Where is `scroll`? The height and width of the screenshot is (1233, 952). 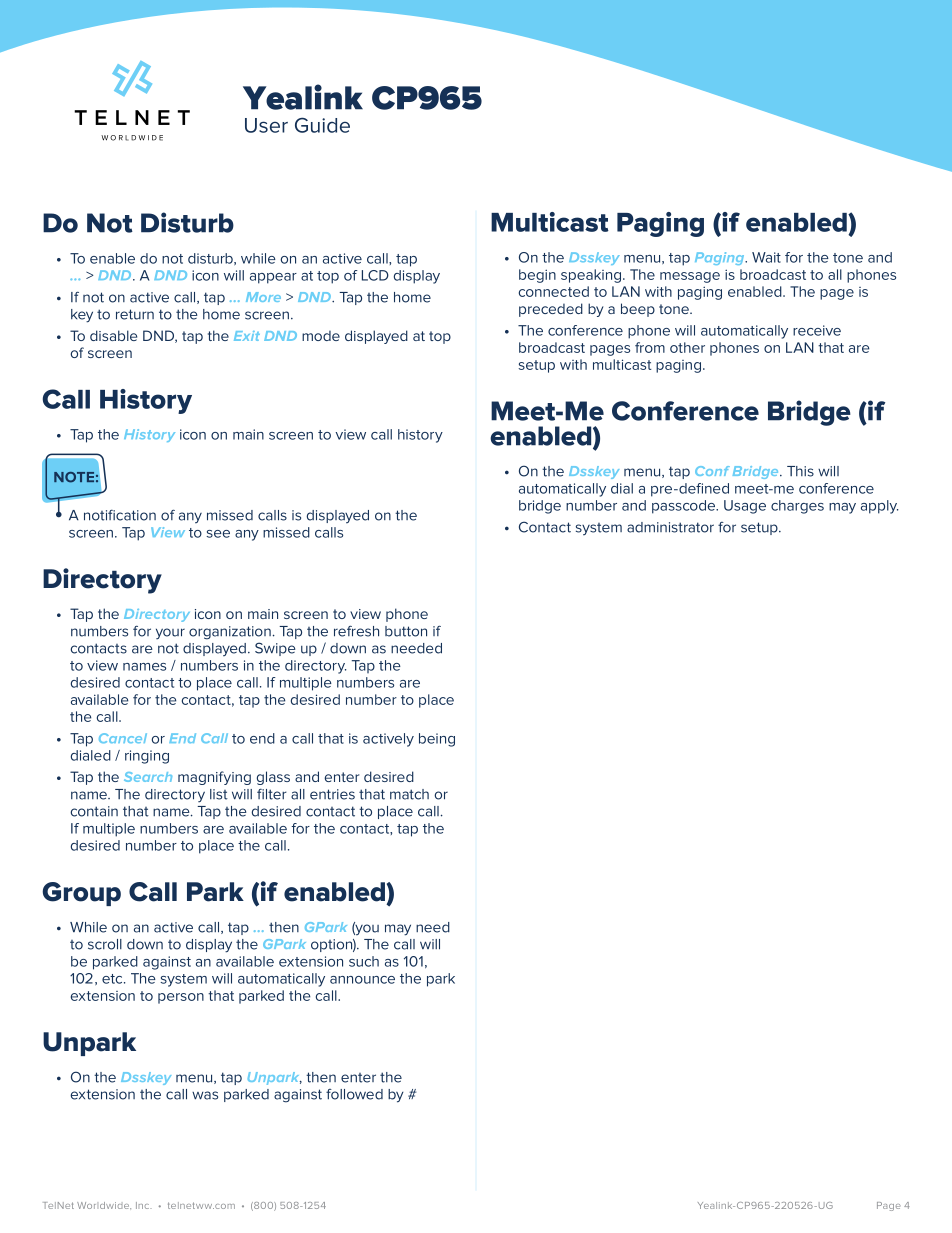
scroll is located at coordinates (105, 944).
